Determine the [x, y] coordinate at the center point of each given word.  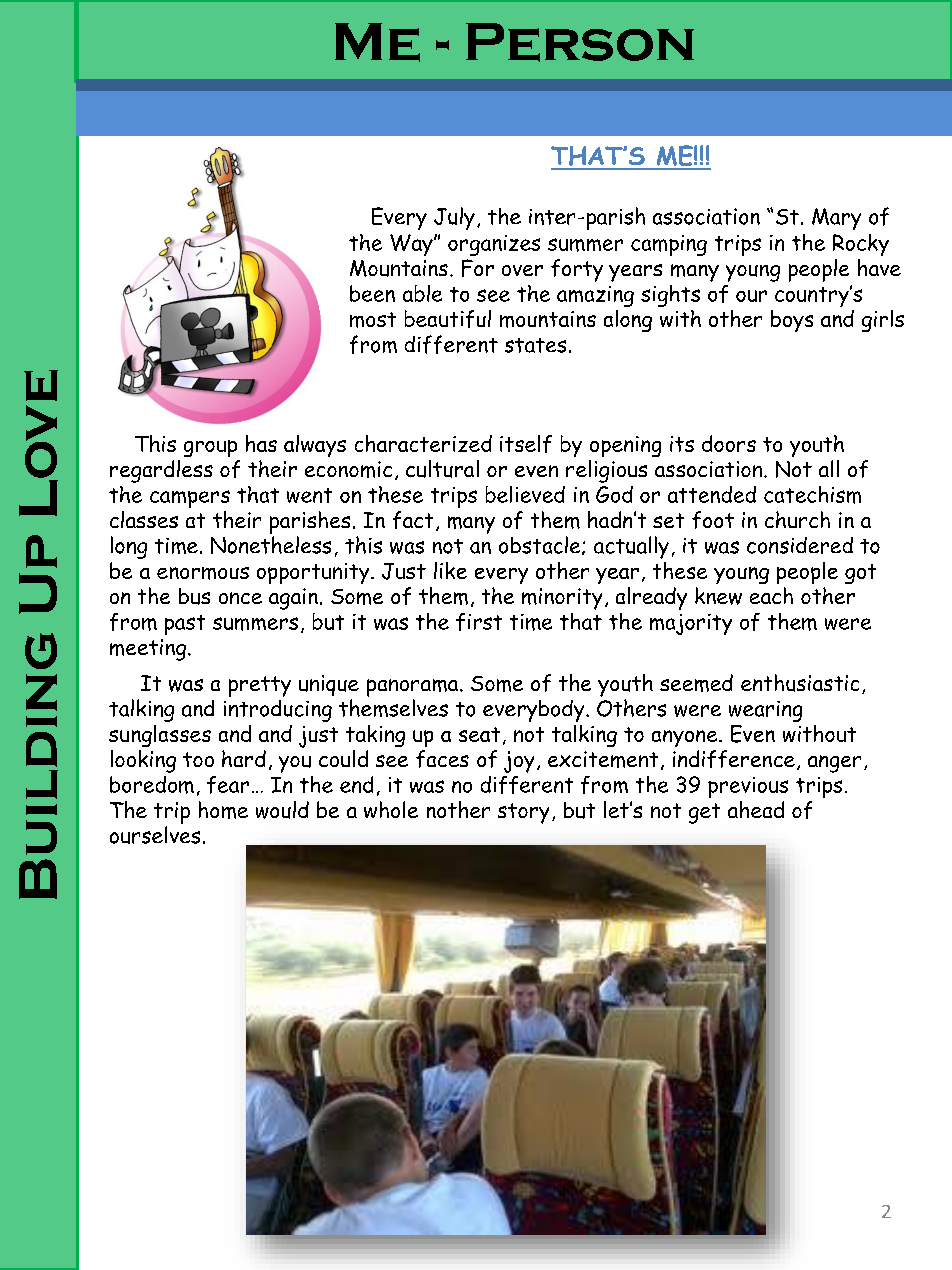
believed [525, 494]
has [261, 443]
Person [580, 42]
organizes [494, 245]
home [223, 810]
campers [190, 499]
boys [792, 321]
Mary [836, 219]
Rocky [861, 245]
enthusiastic [800, 683]
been [372, 293]
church [797, 519]
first [479, 622]
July [454, 218]
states [535, 345]
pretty [260, 686]
